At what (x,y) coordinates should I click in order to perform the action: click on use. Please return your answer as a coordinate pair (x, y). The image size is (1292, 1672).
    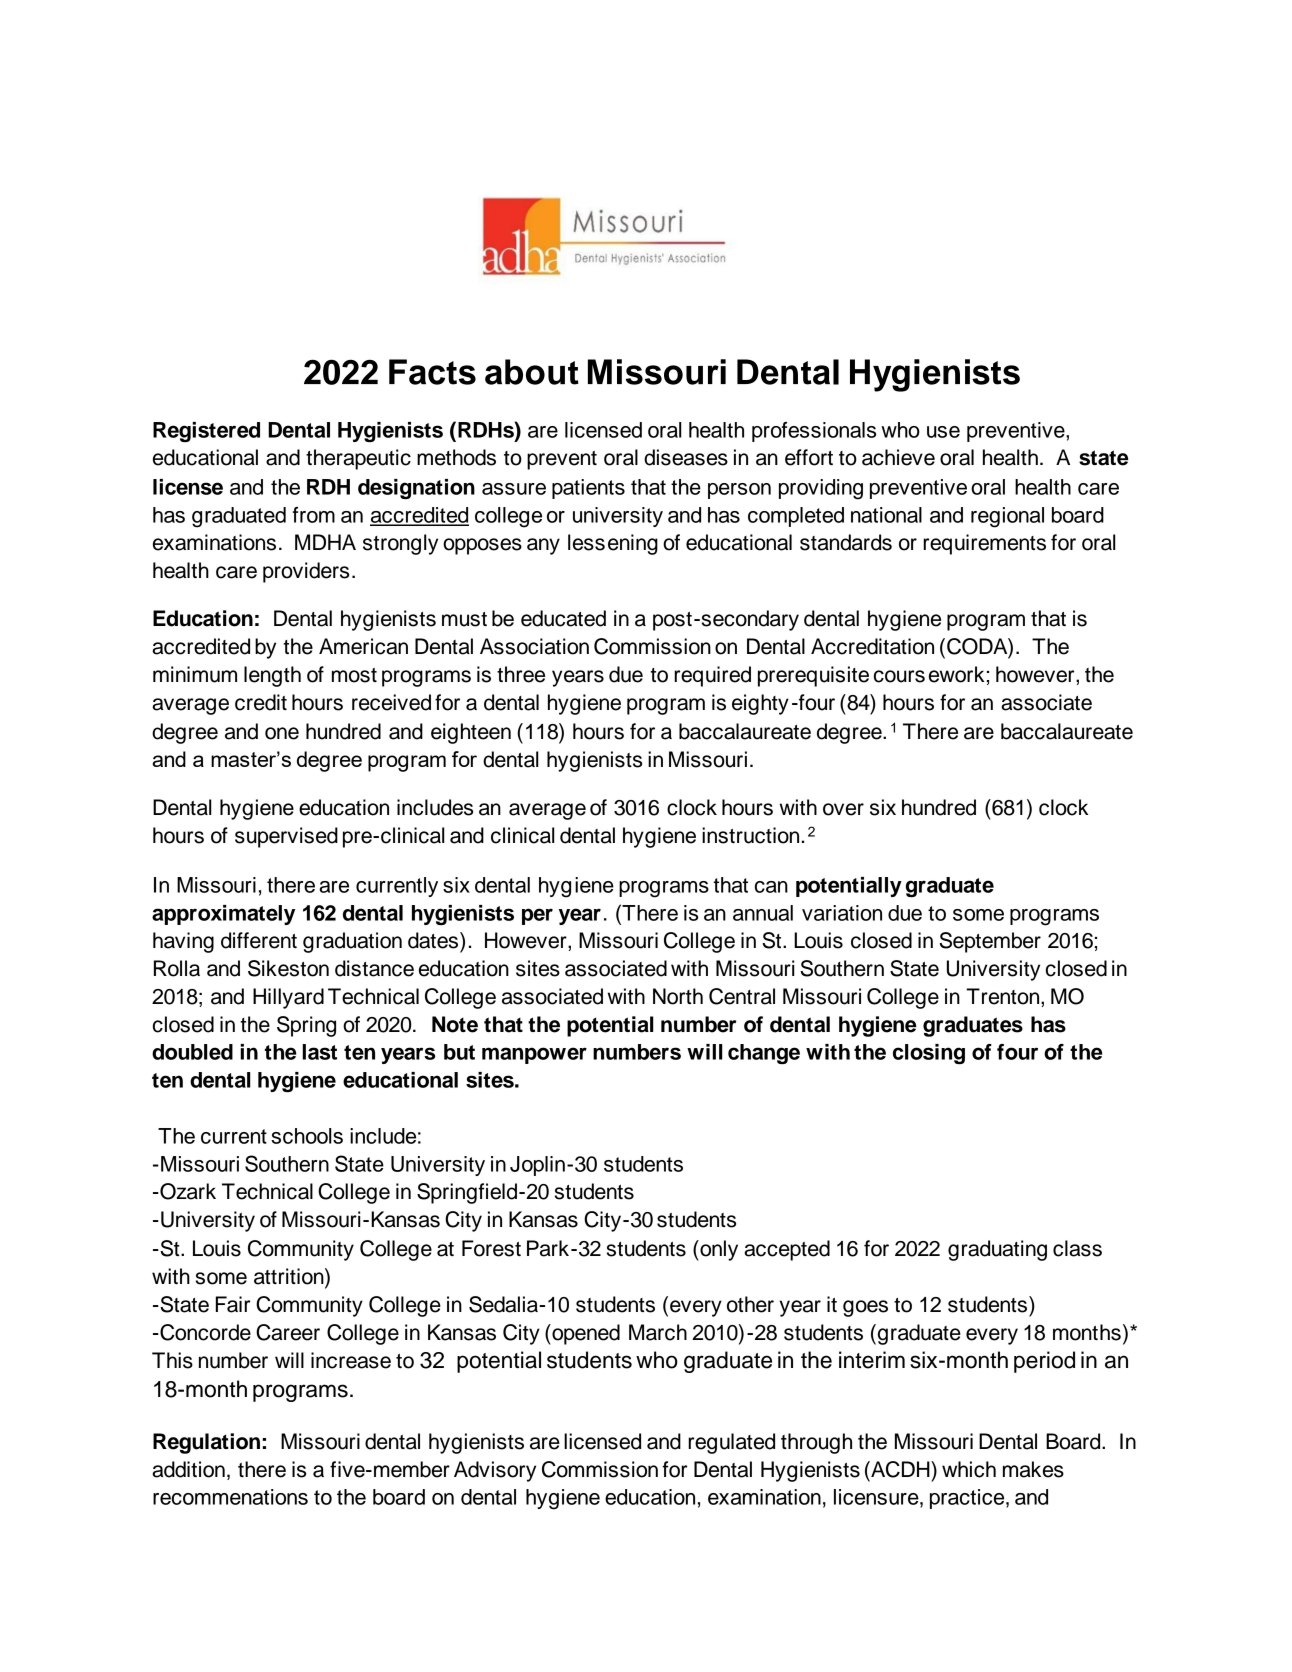
    Looking at the image, I should click on (943, 432).
